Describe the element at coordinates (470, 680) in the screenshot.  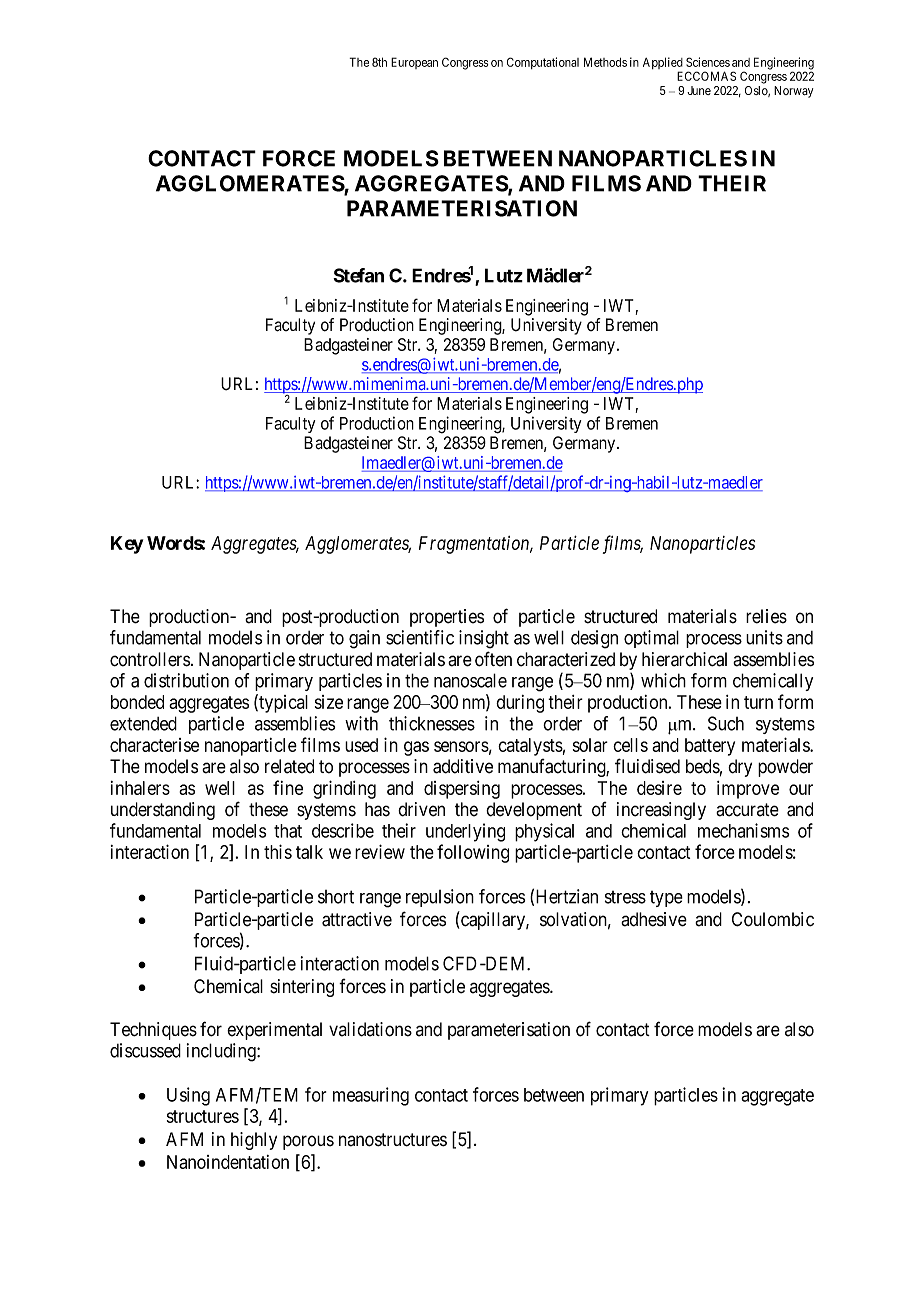
I see `nanoscale` at that location.
